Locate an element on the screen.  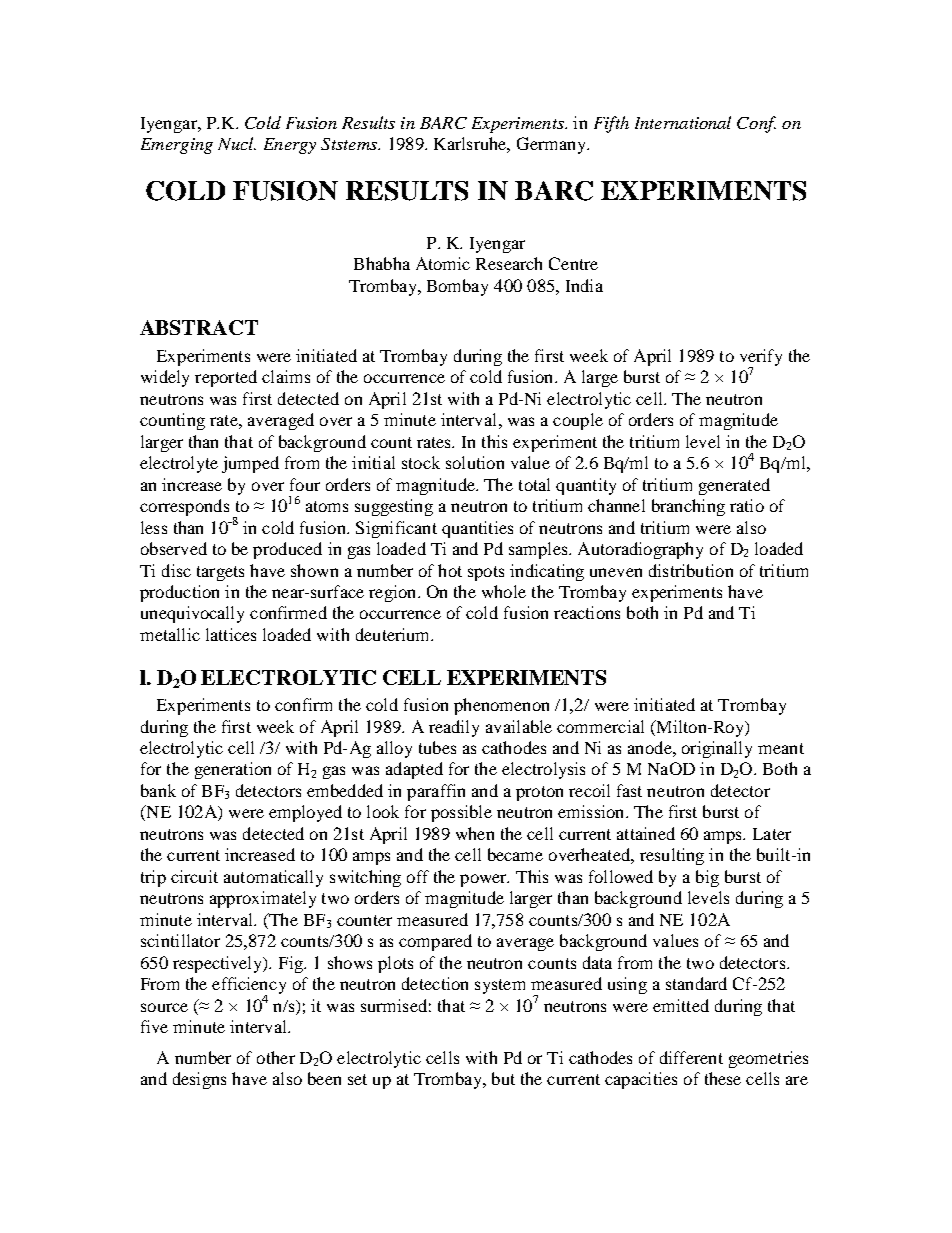
system is located at coordinates (500, 986).
